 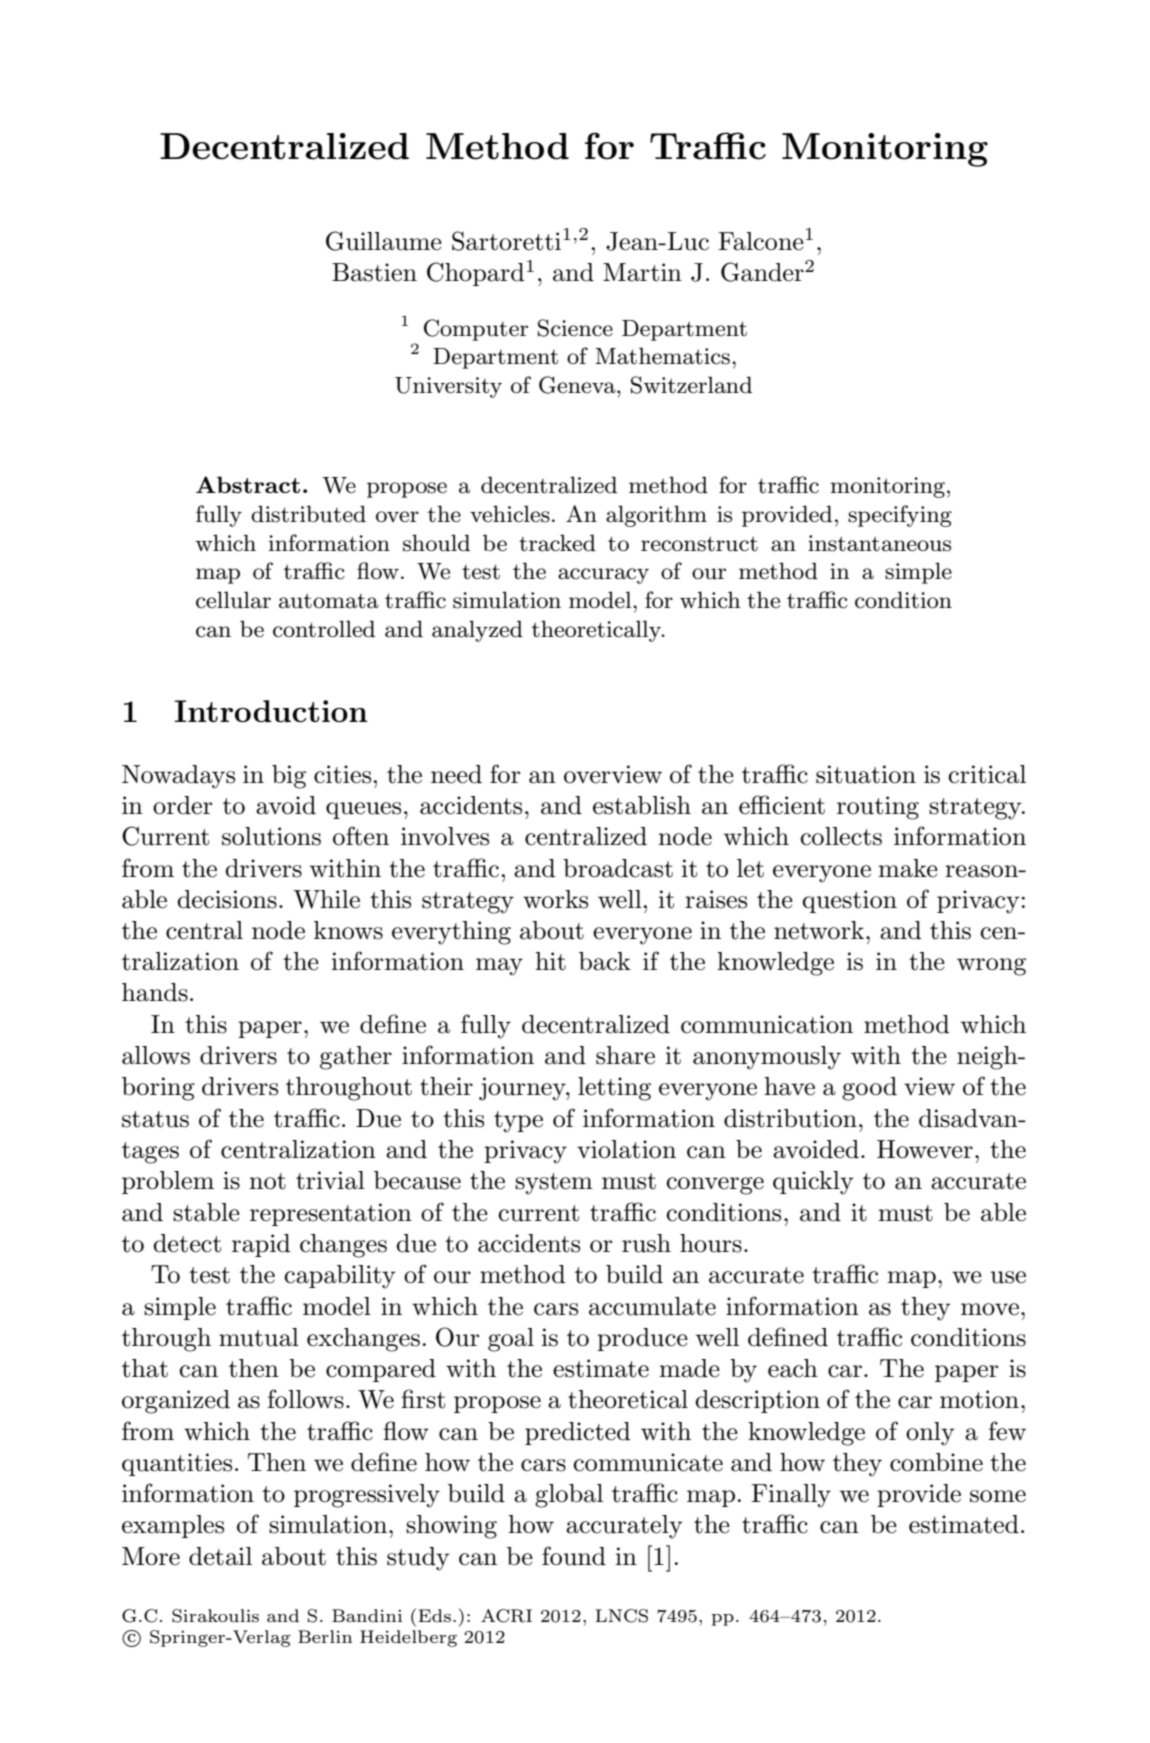 I want to click on Introduction, so click(x=271, y=711).
